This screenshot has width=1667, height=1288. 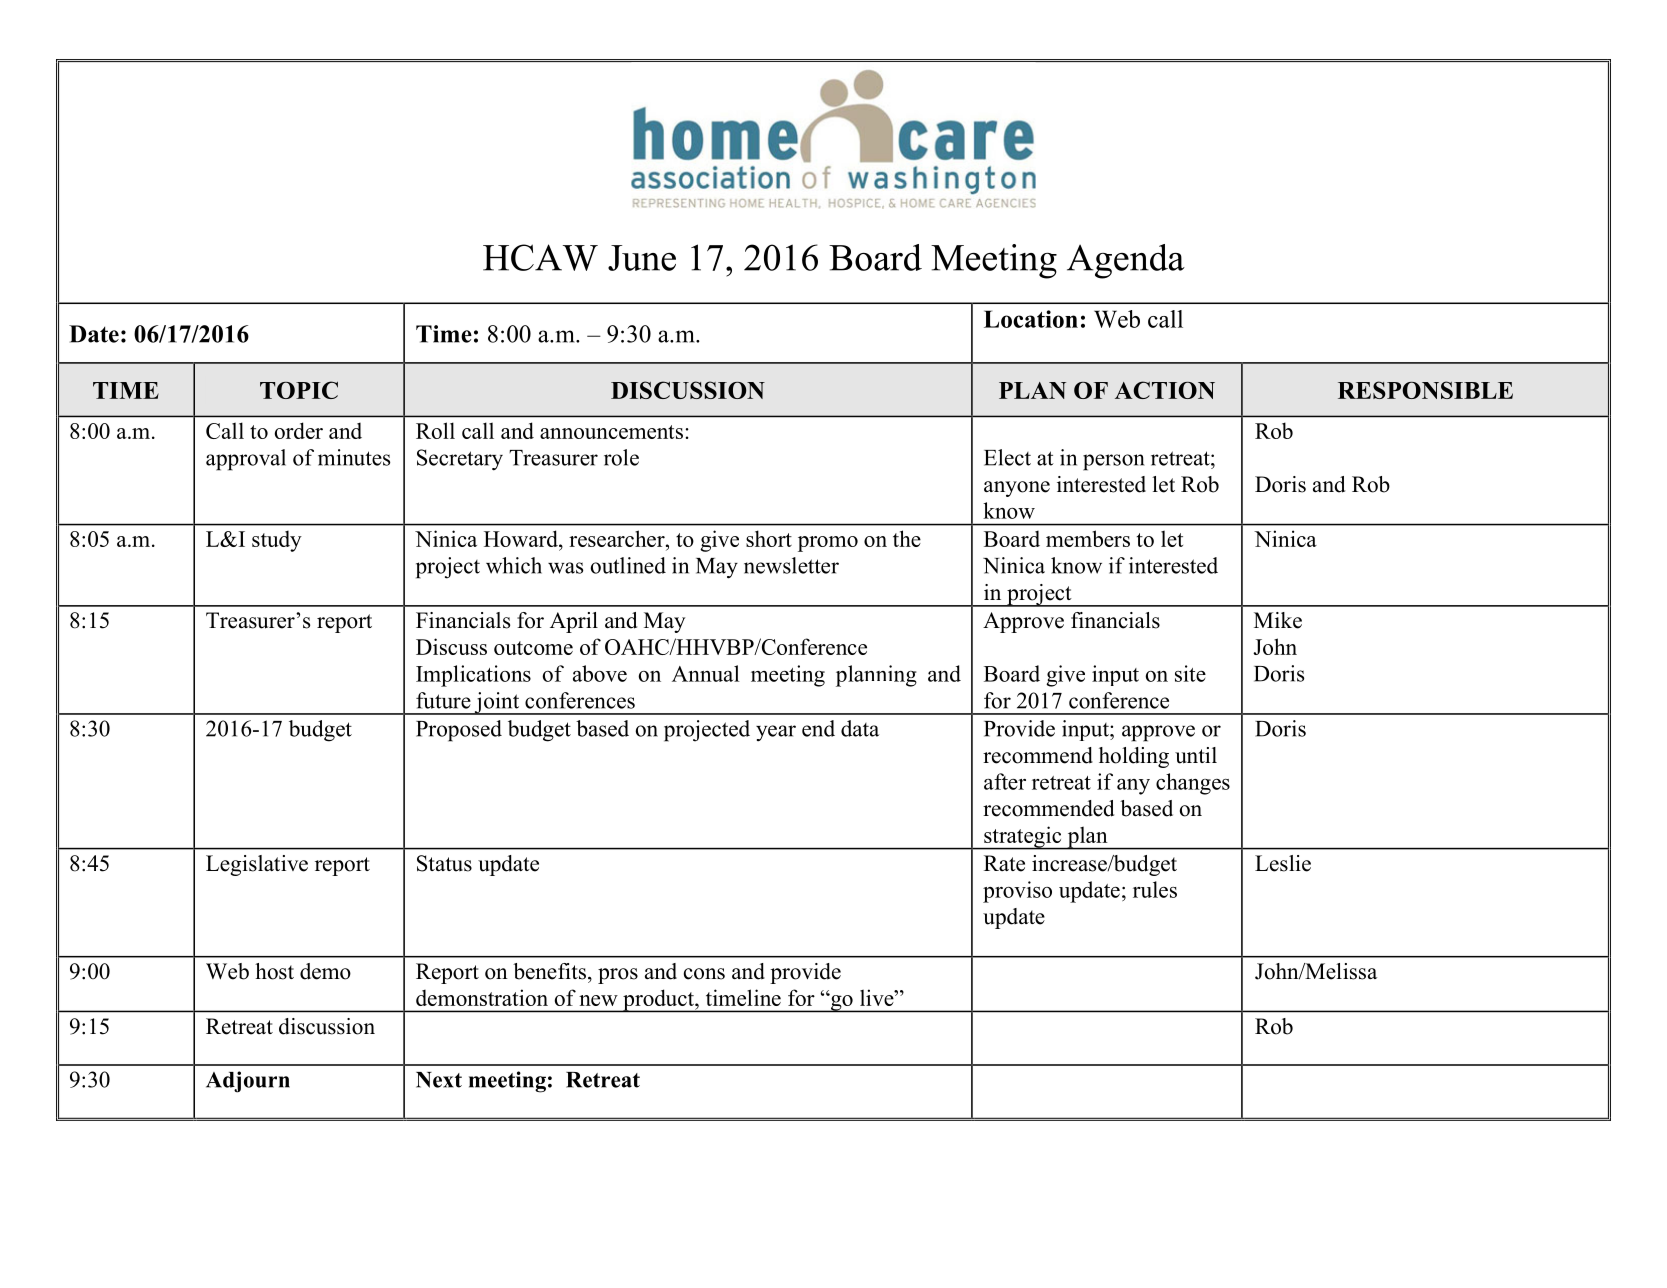 What do you see at coordinates (514, 565) in the screenshot?
I see `which` at bounding box center [514, 565].
